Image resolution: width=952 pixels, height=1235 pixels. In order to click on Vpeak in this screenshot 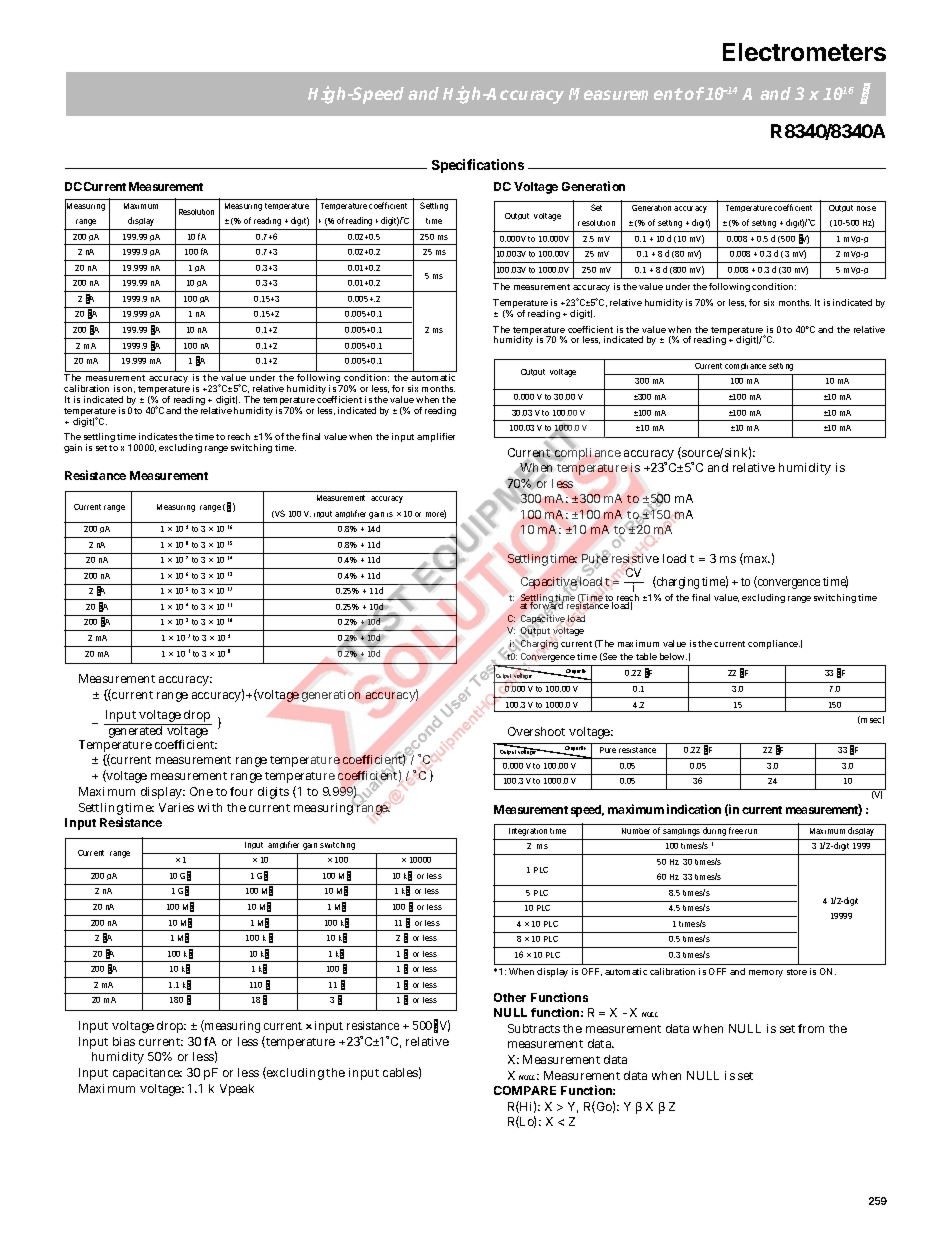, I will do `click(237, 1090)`.
